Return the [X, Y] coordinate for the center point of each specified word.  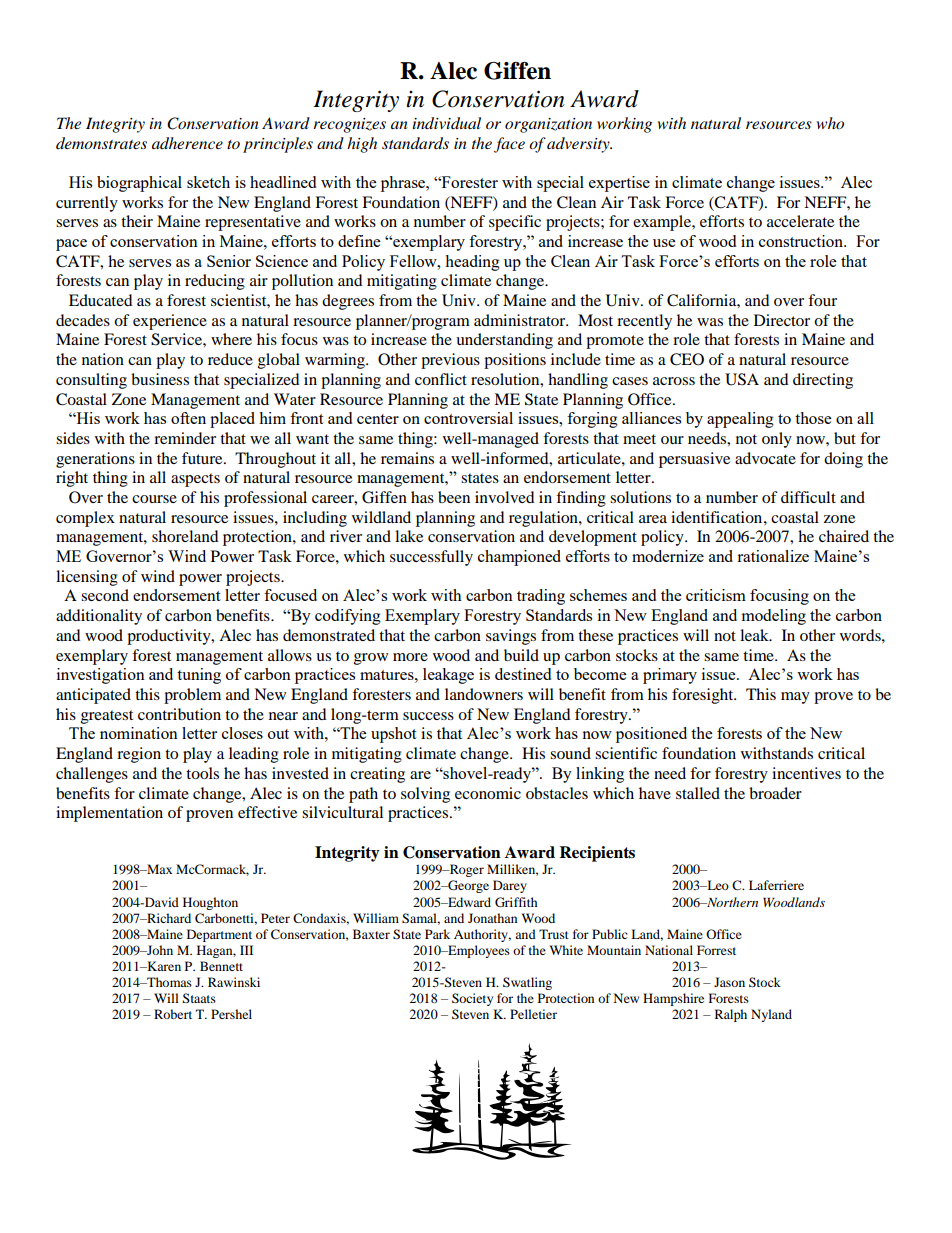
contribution [179, 714]
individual [446, 123]
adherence [187, 143]
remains [407, 458]
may [795, 698]
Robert [173, 1014]
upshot [393, 735]
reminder [185, 438]
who [830, 123]
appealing [740, 420]
